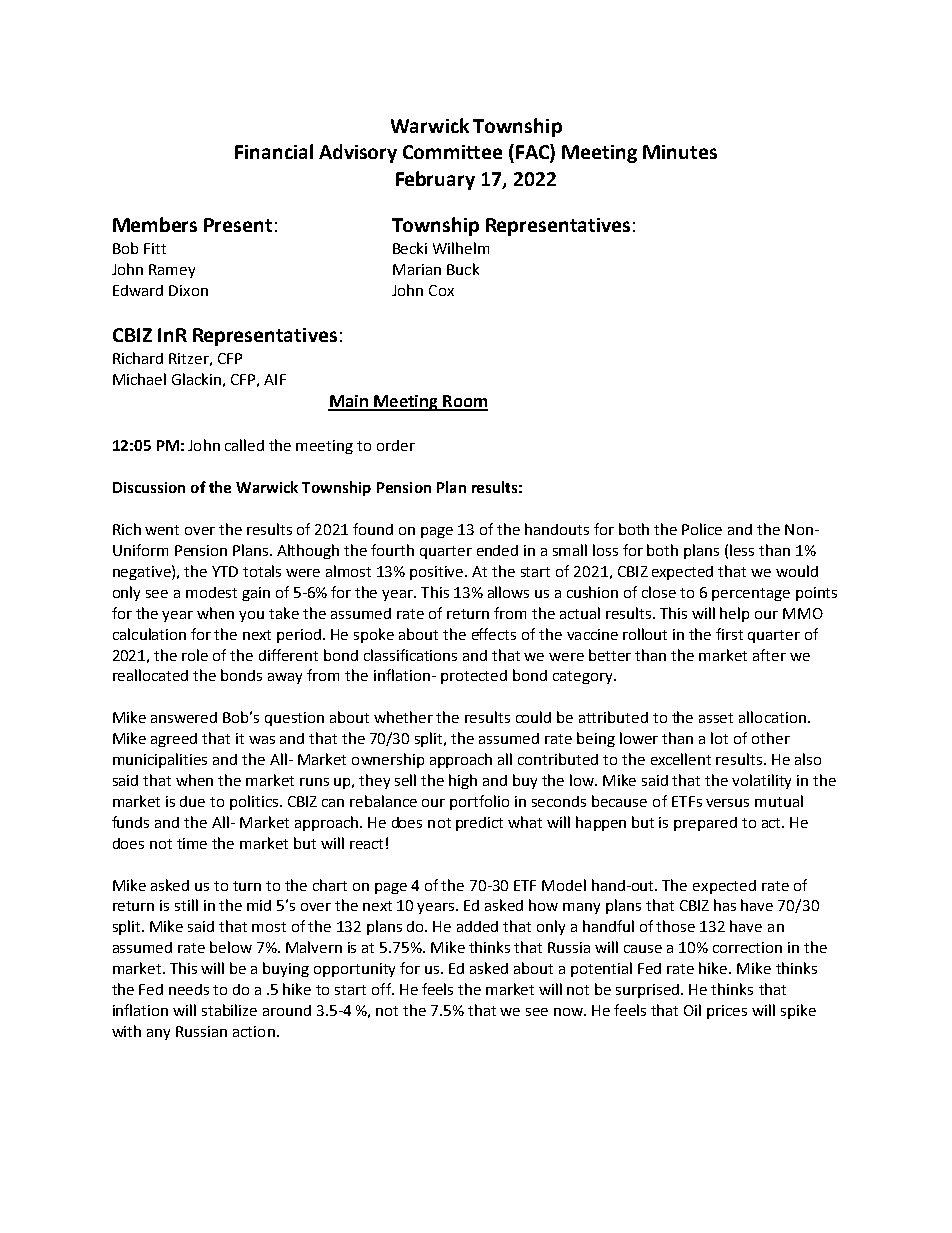 This screenshot has width=952, height=1233. What do you see at coordinates (441, 290) in the screenshot?
I see `Cox` at bounding box center [441, 290].
